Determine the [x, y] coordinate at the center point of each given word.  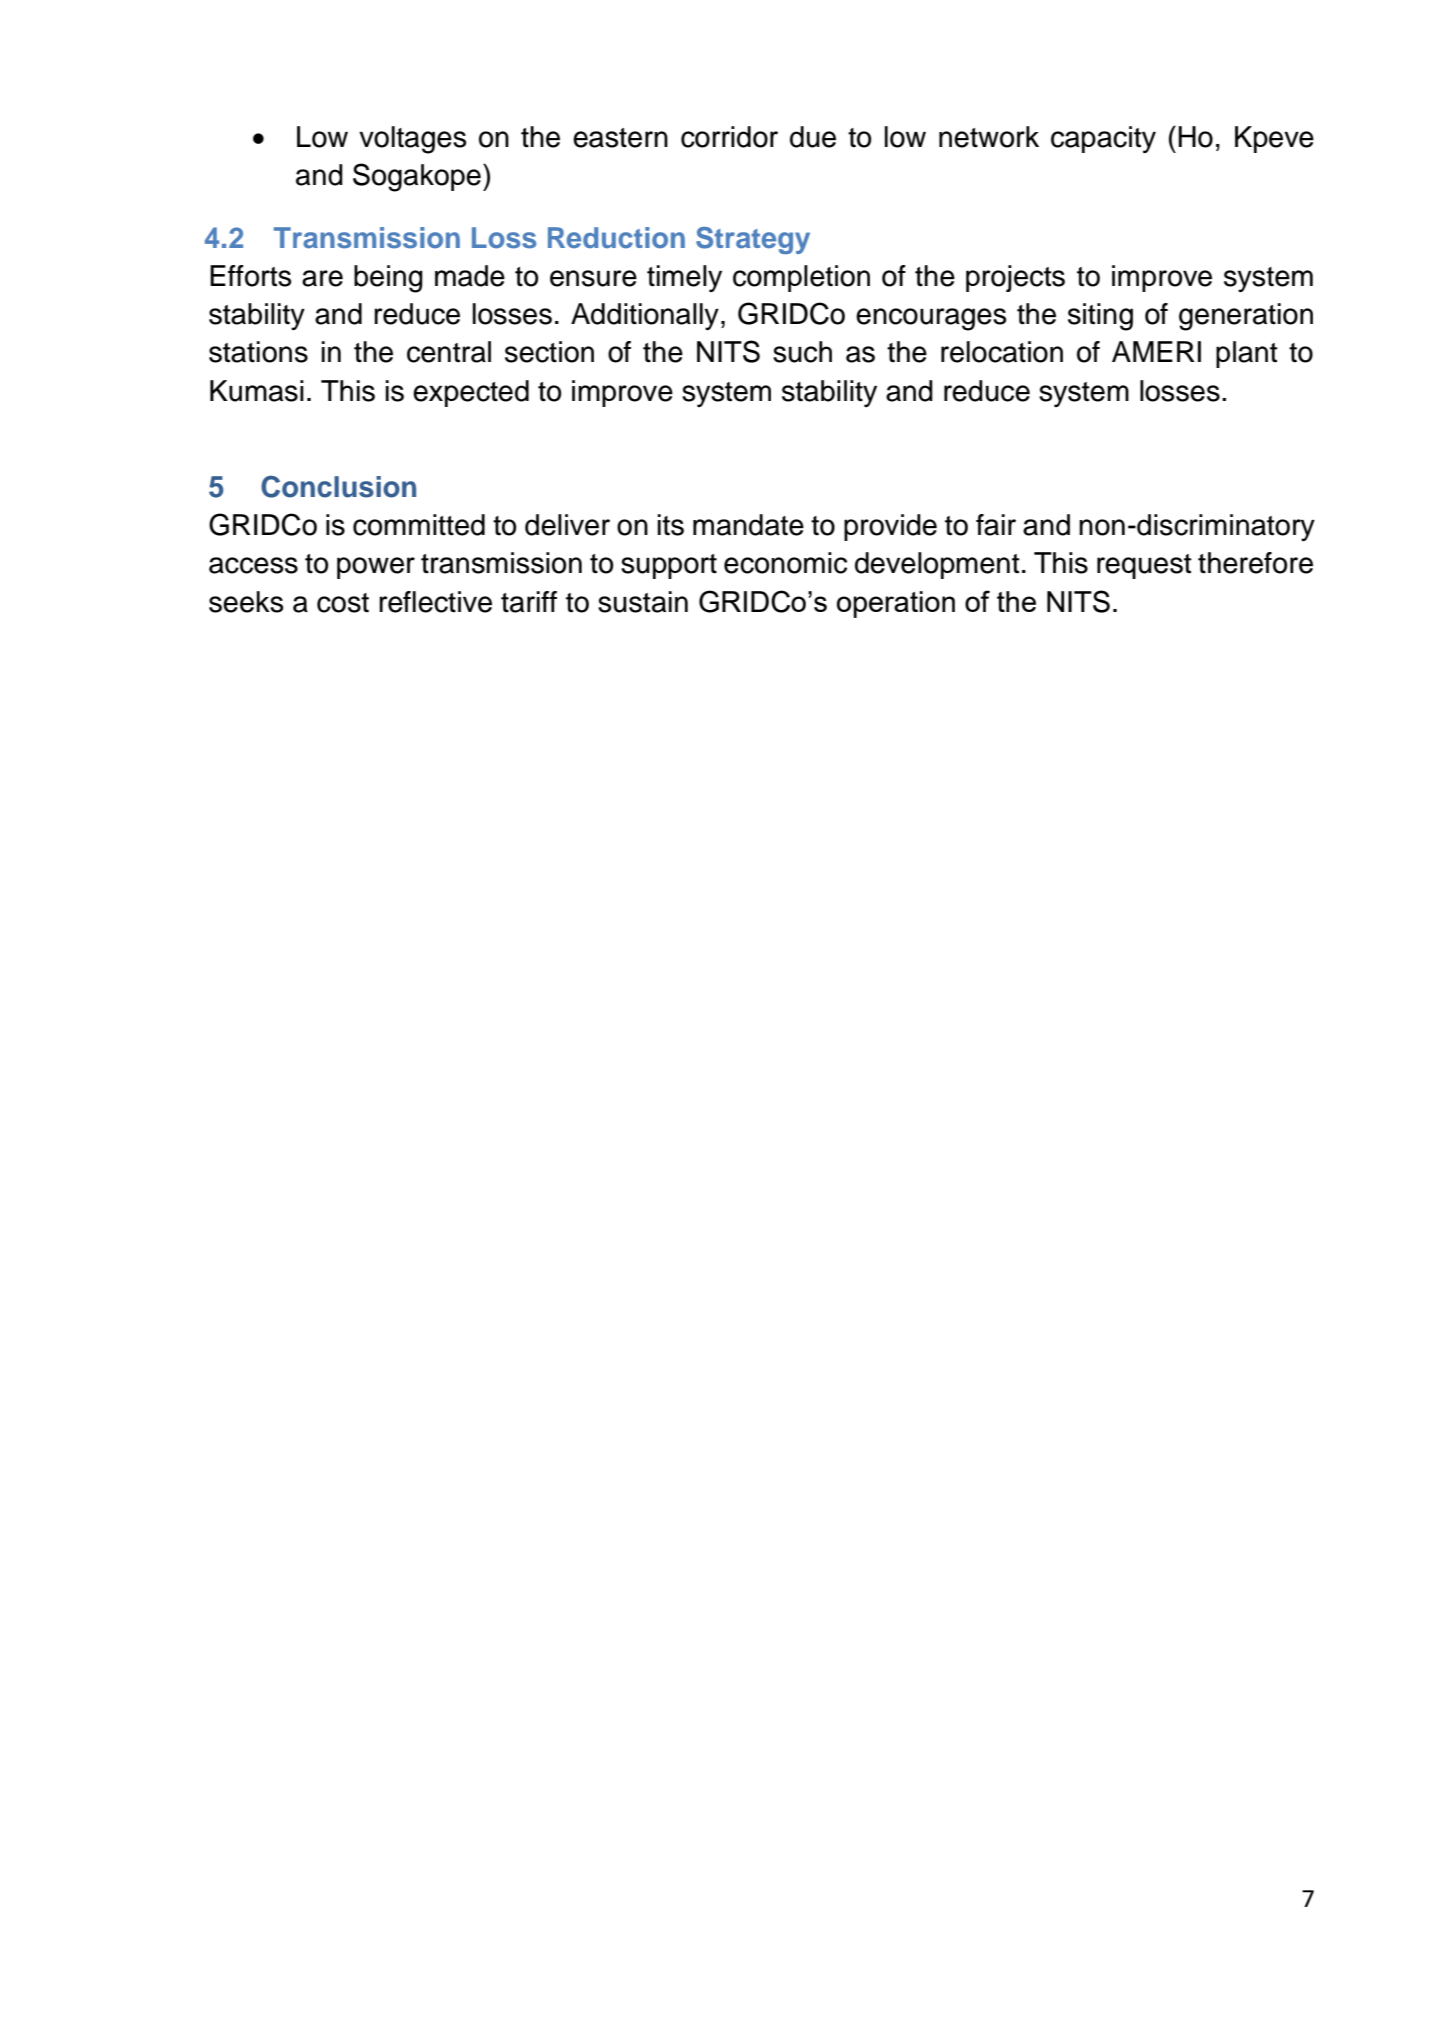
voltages [412, 140]
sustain [643, 602]
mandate [748, 525]
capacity [1103, 139]
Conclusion [338, 486]
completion [801, 278]
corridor [729, 137]
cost [343, 603]
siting [1100, 317]
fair [996, 525]
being [388, 279]
